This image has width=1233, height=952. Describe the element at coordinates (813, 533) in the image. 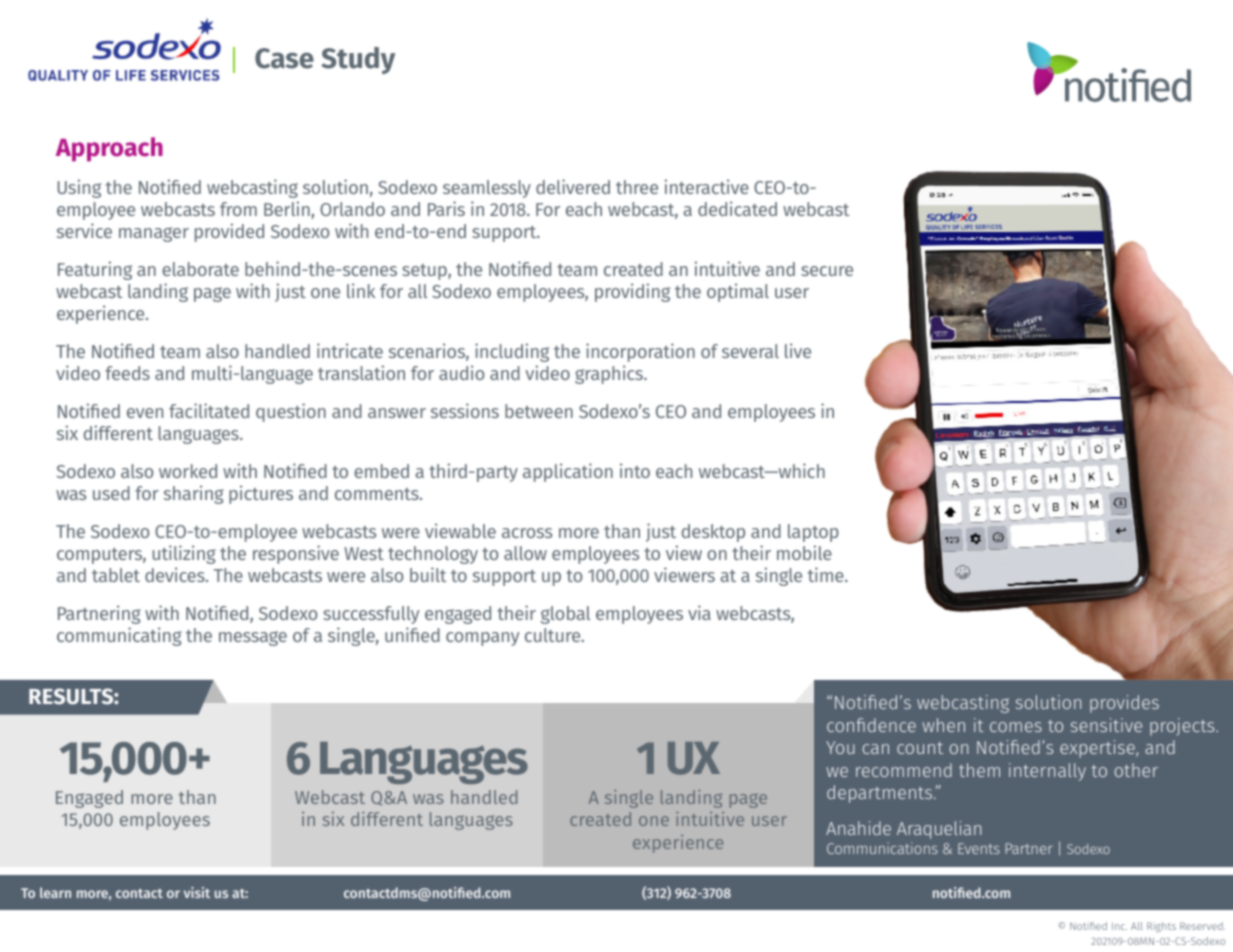

I see `laptop` at that location.
